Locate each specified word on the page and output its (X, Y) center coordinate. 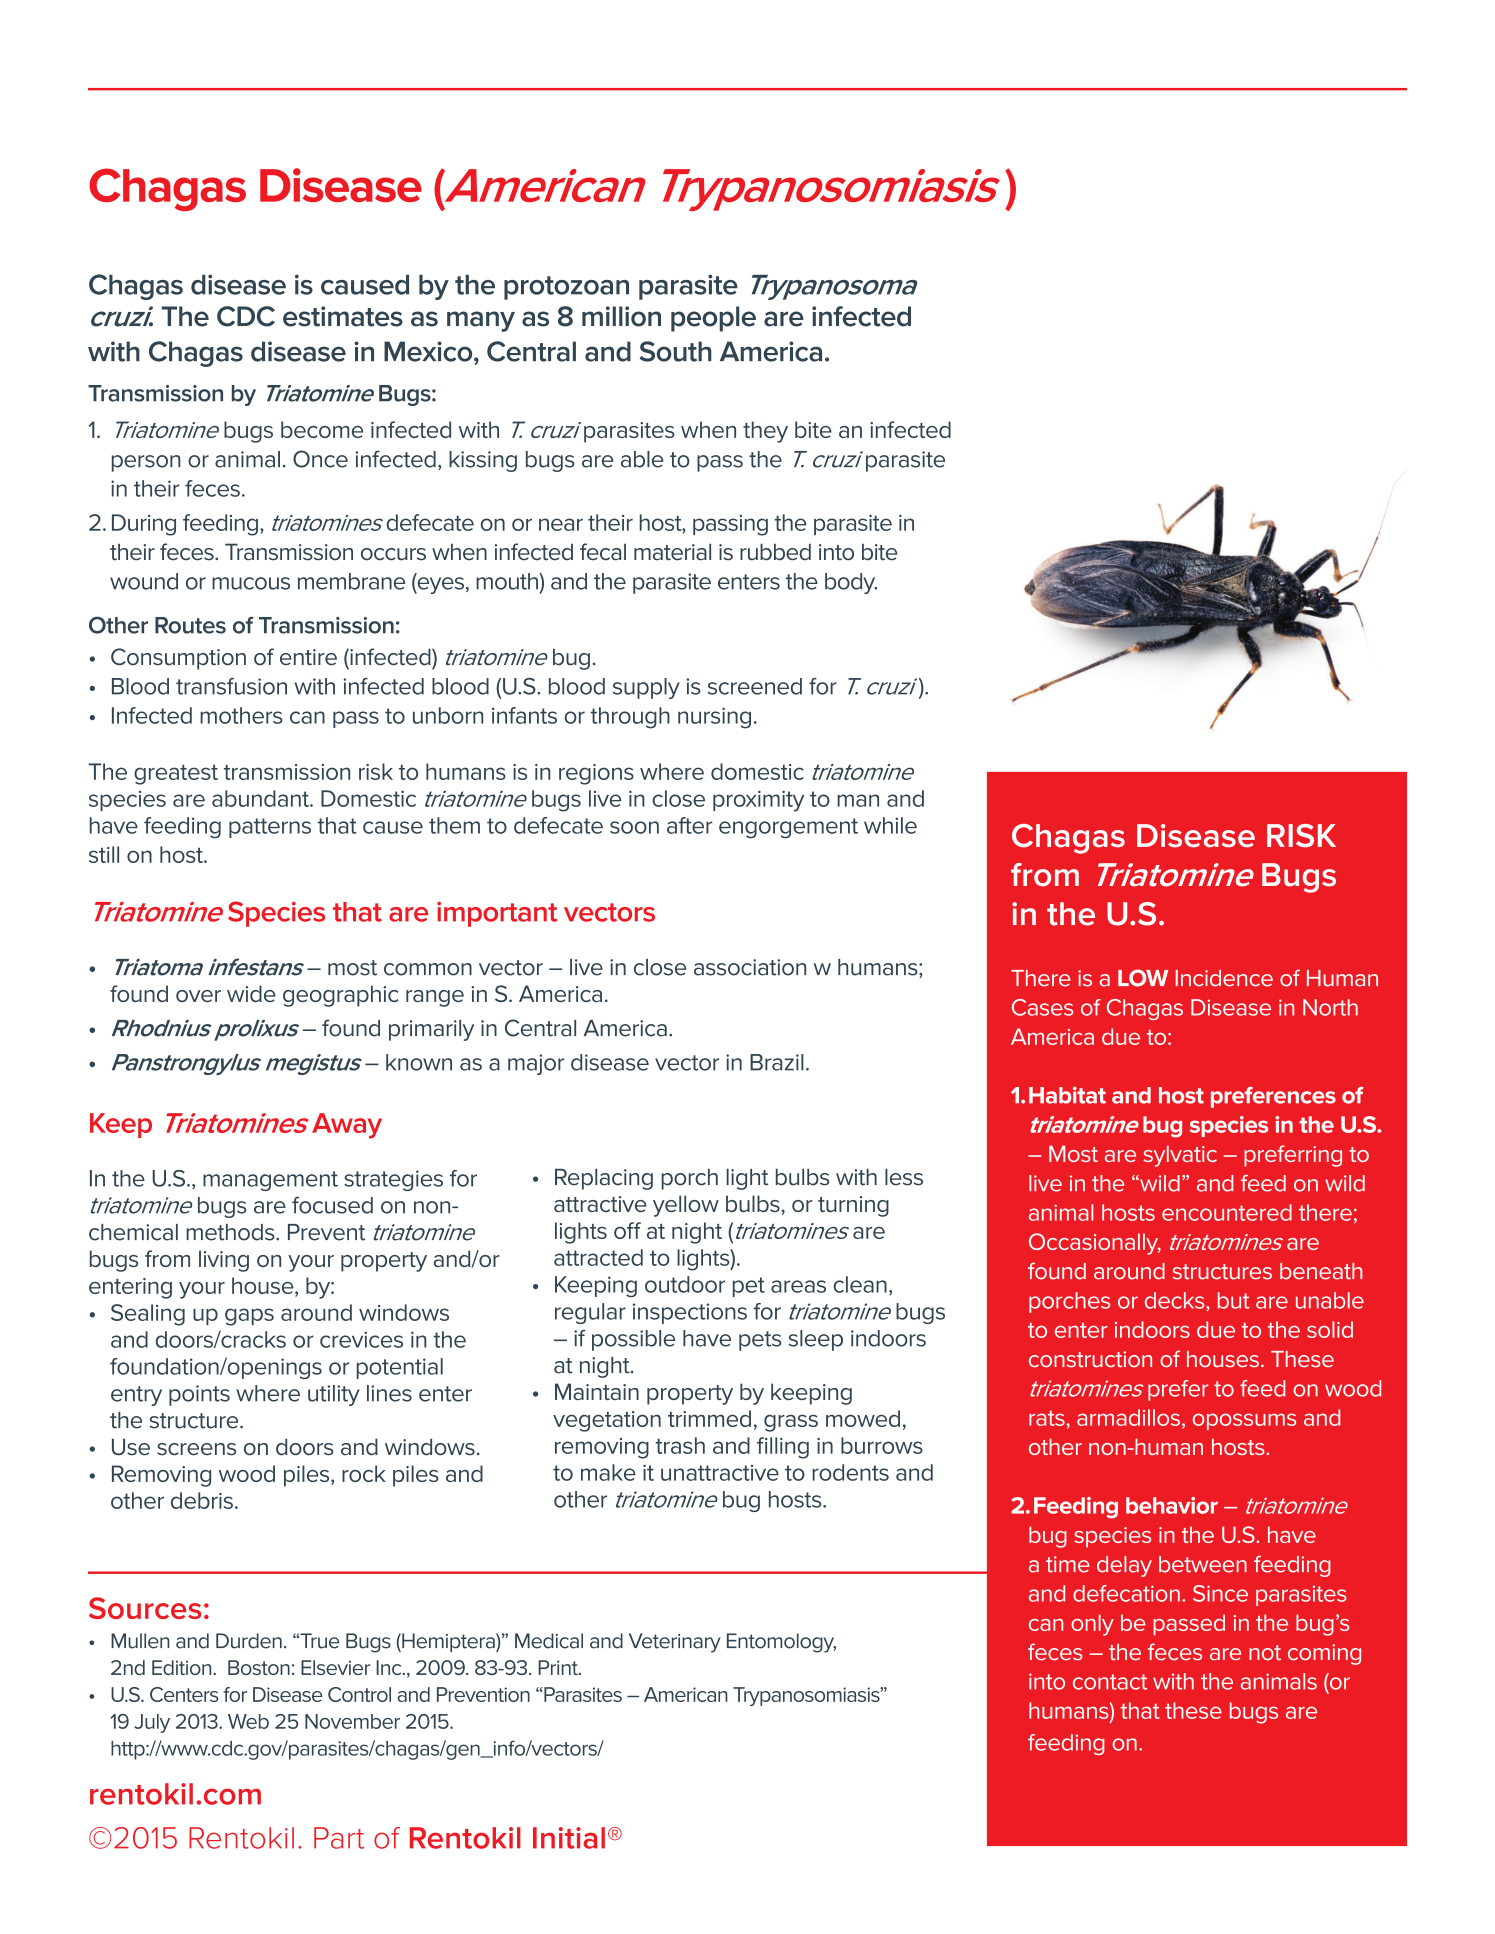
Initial (569, 1838)
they (765, 432)
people (713, 319)
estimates (343, 316)
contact (1110, 1682)
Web (248, 1721)
